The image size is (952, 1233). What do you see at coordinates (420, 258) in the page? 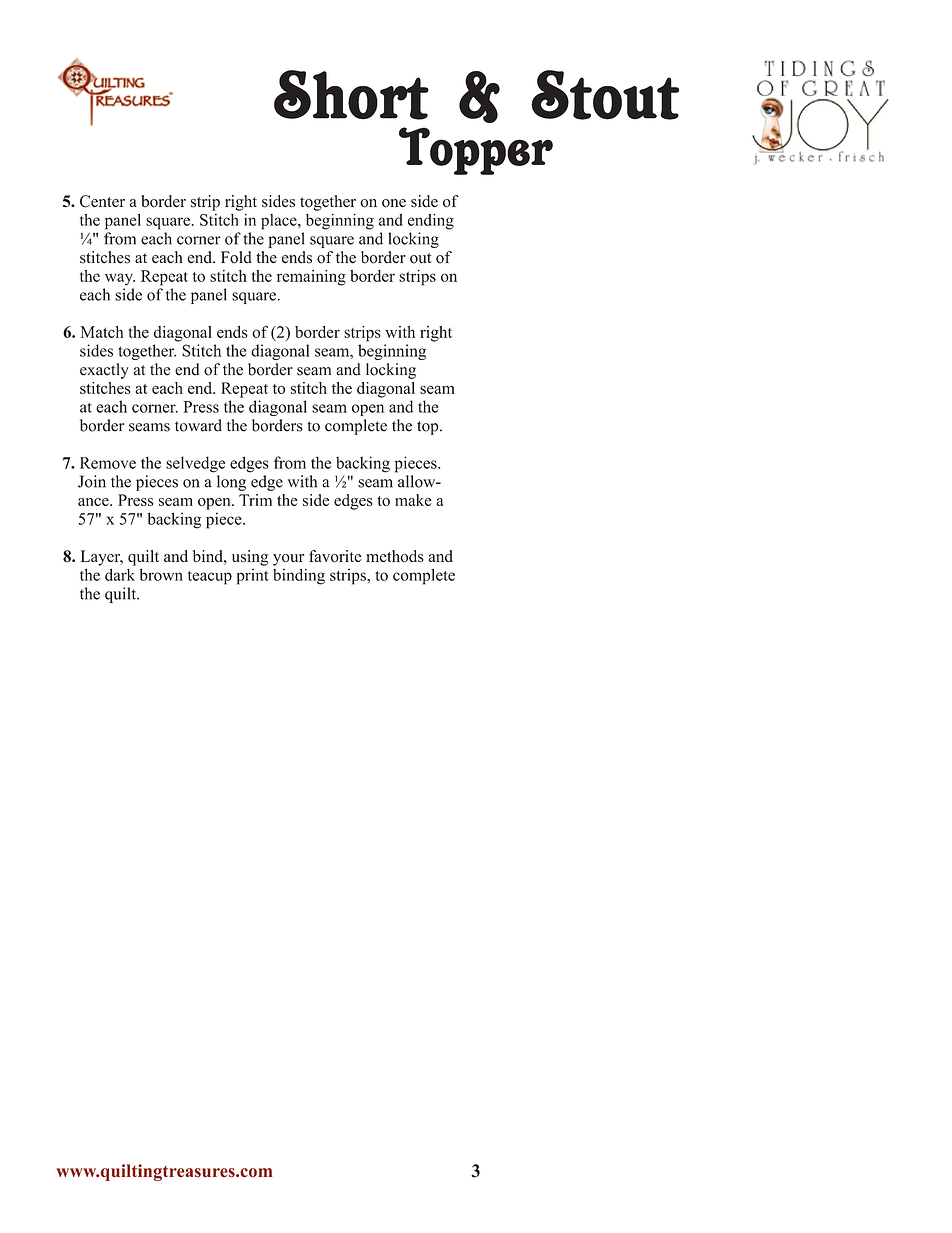
I see `out` at bounding box center [420, 258].
